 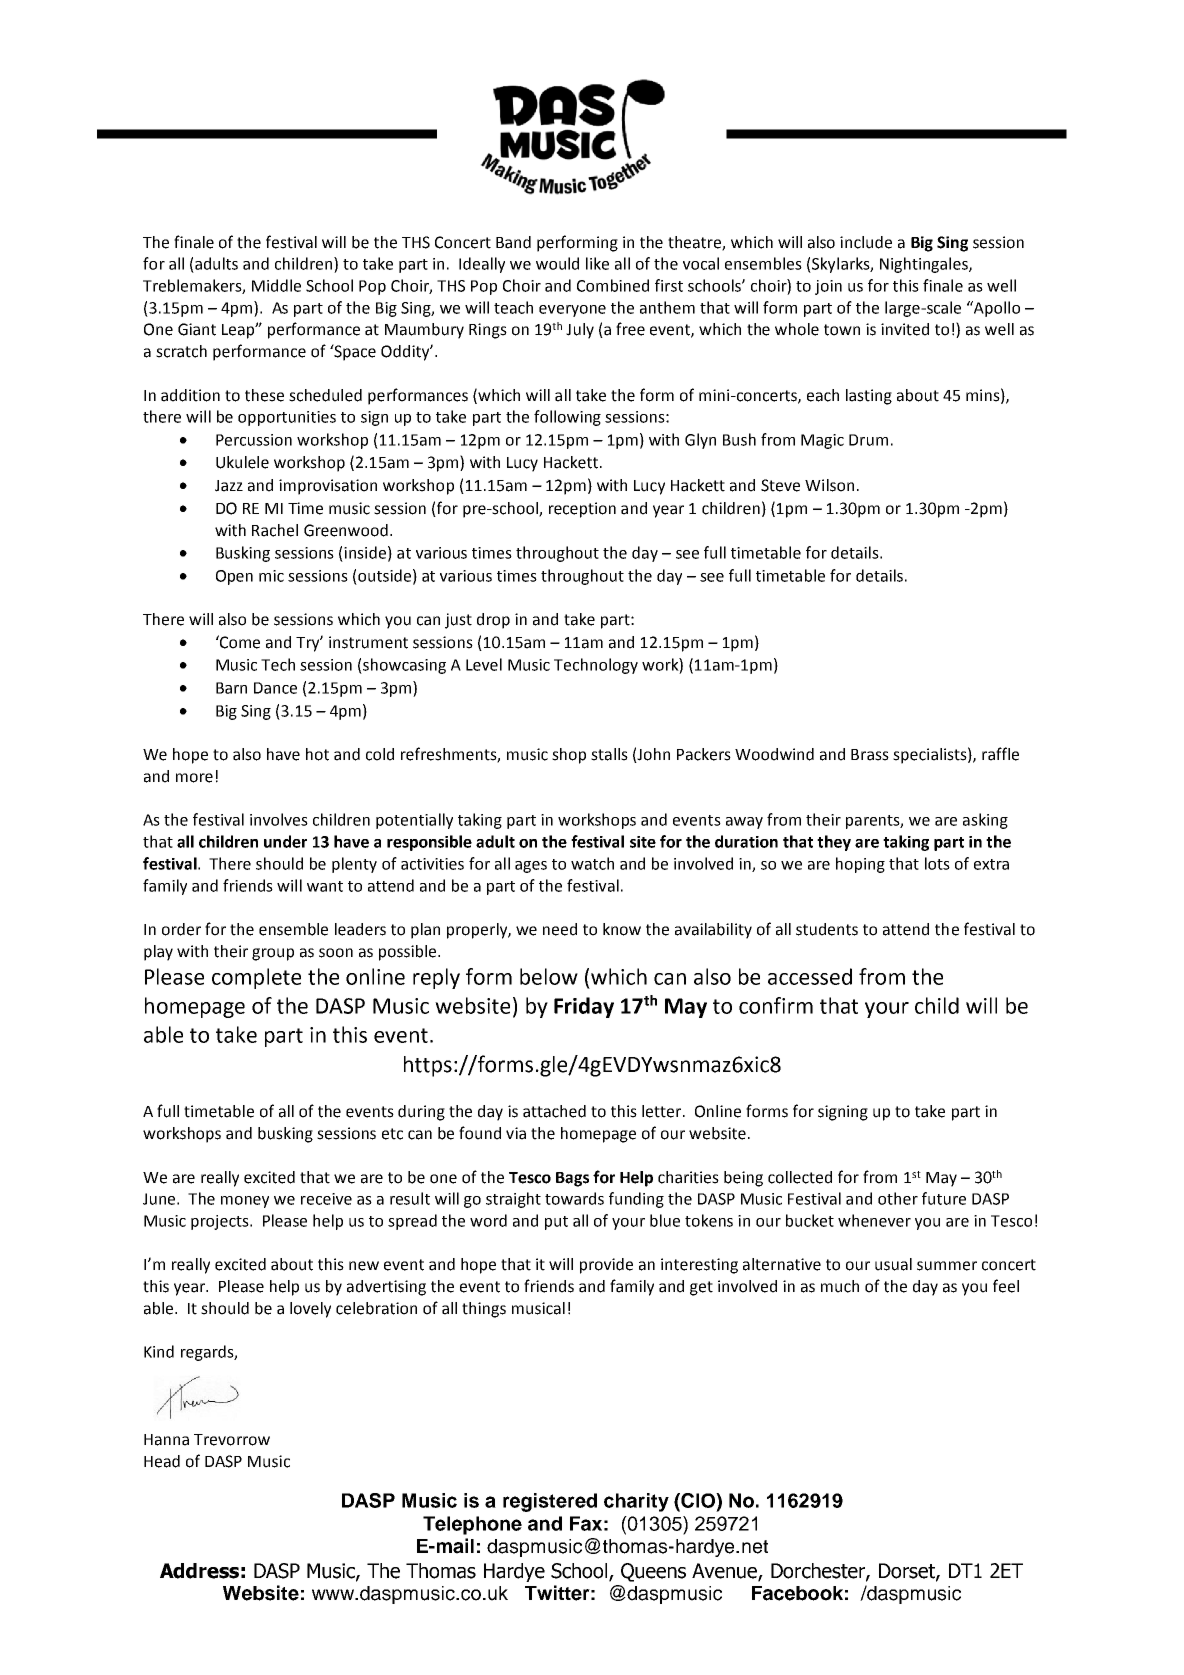 What do you see at coordinates (560, 929) in the image?
I see `need` at bounding box center [560, 929].
